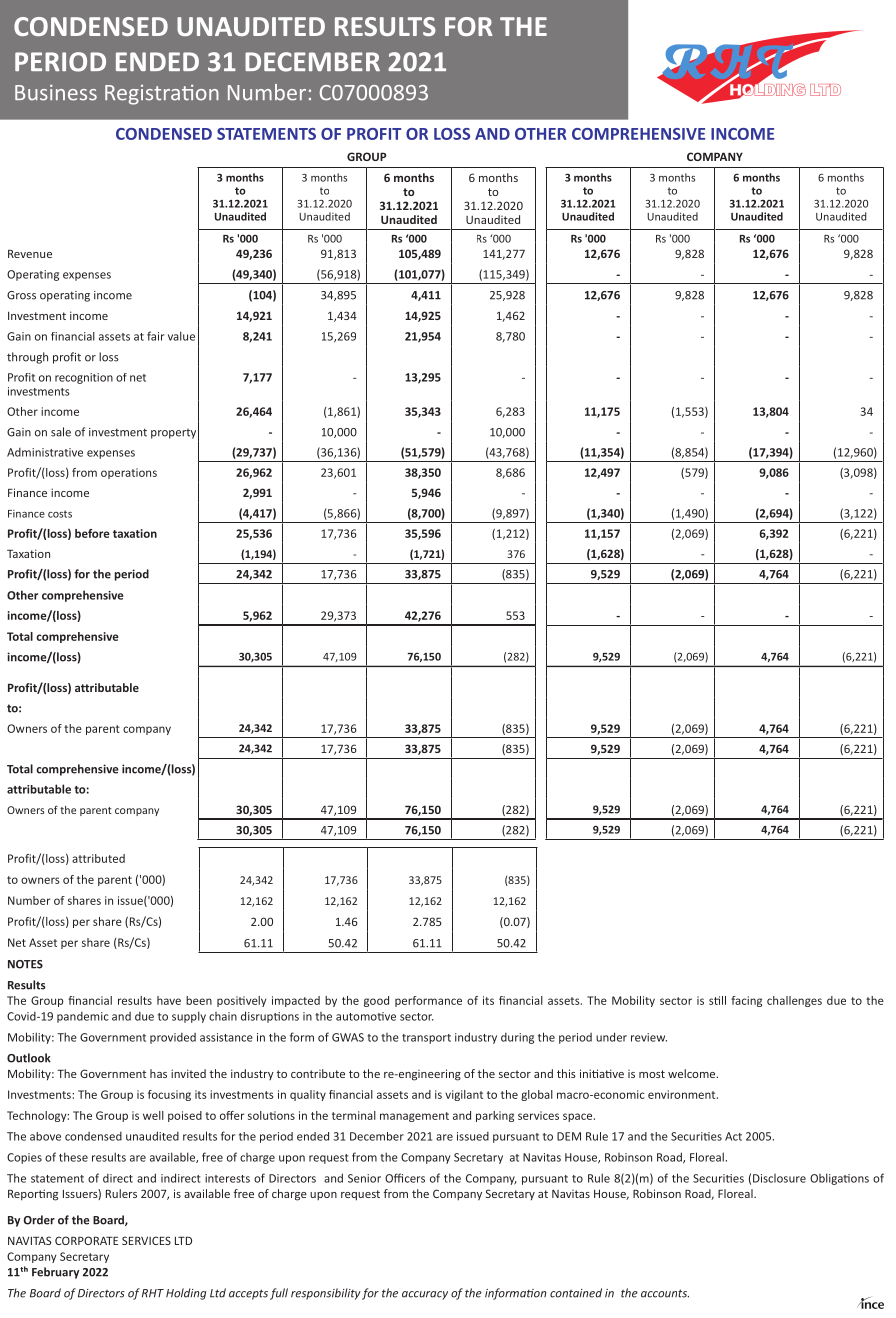 The image size is (896, 1318). I want to click on facing, so click(746, 1001).
